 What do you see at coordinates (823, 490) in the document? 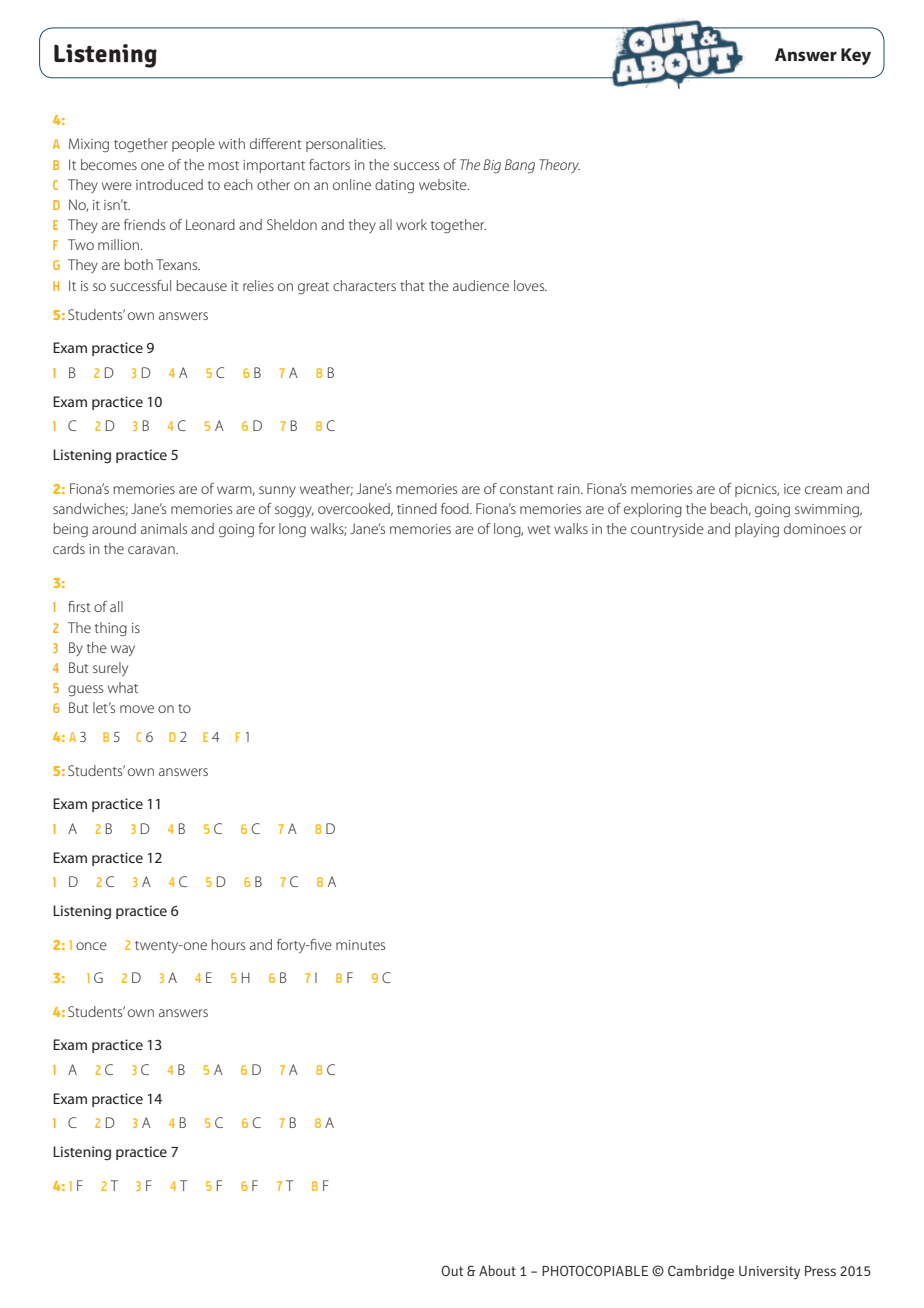
I see `cream` at bounding box center [823, 490].
